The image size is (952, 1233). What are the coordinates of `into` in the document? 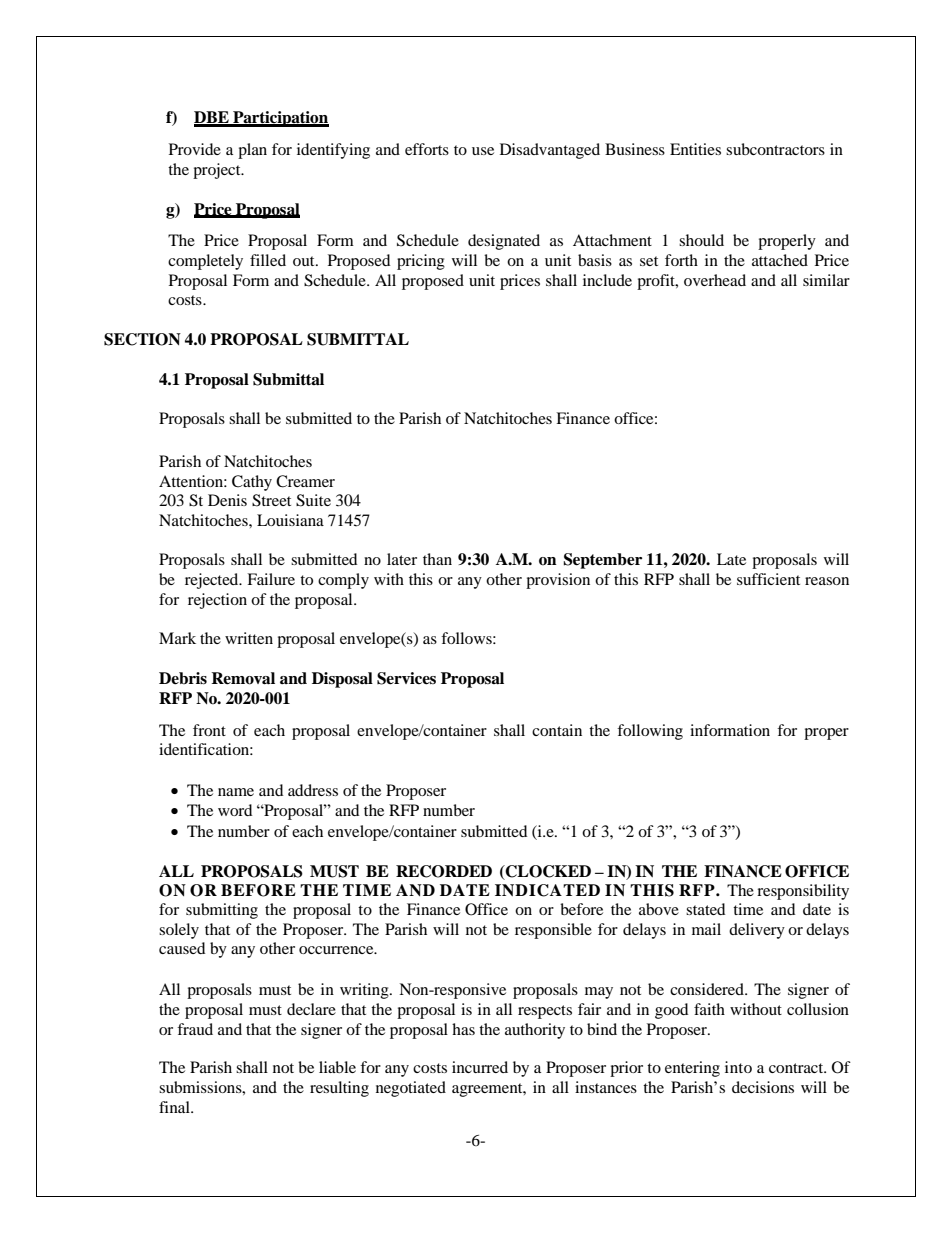 It's located at (738, 1067).
